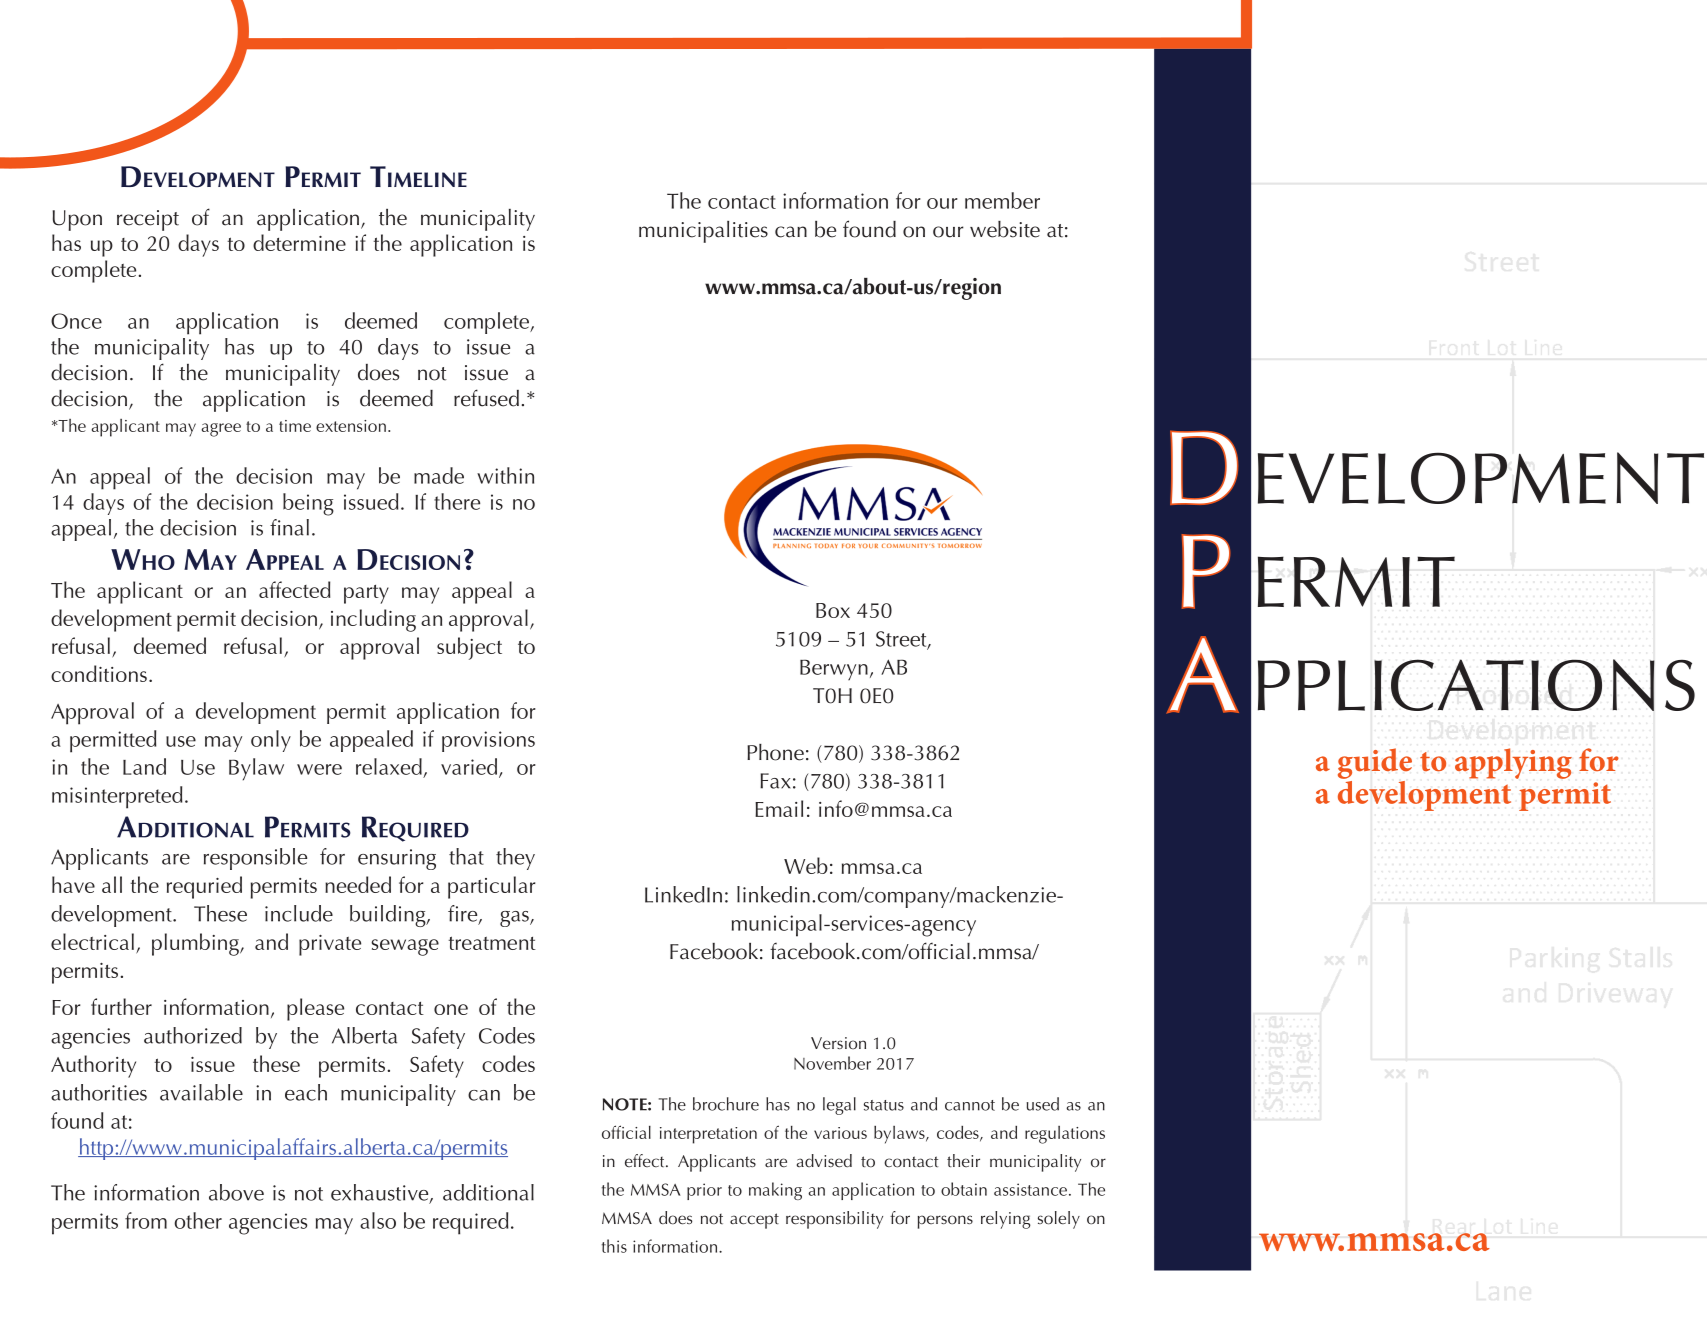 The image size is (1707, 1319). What do you see at coordinates (1375, 763) in the page?
I see `guide` at bounding box center [1375, 763].
